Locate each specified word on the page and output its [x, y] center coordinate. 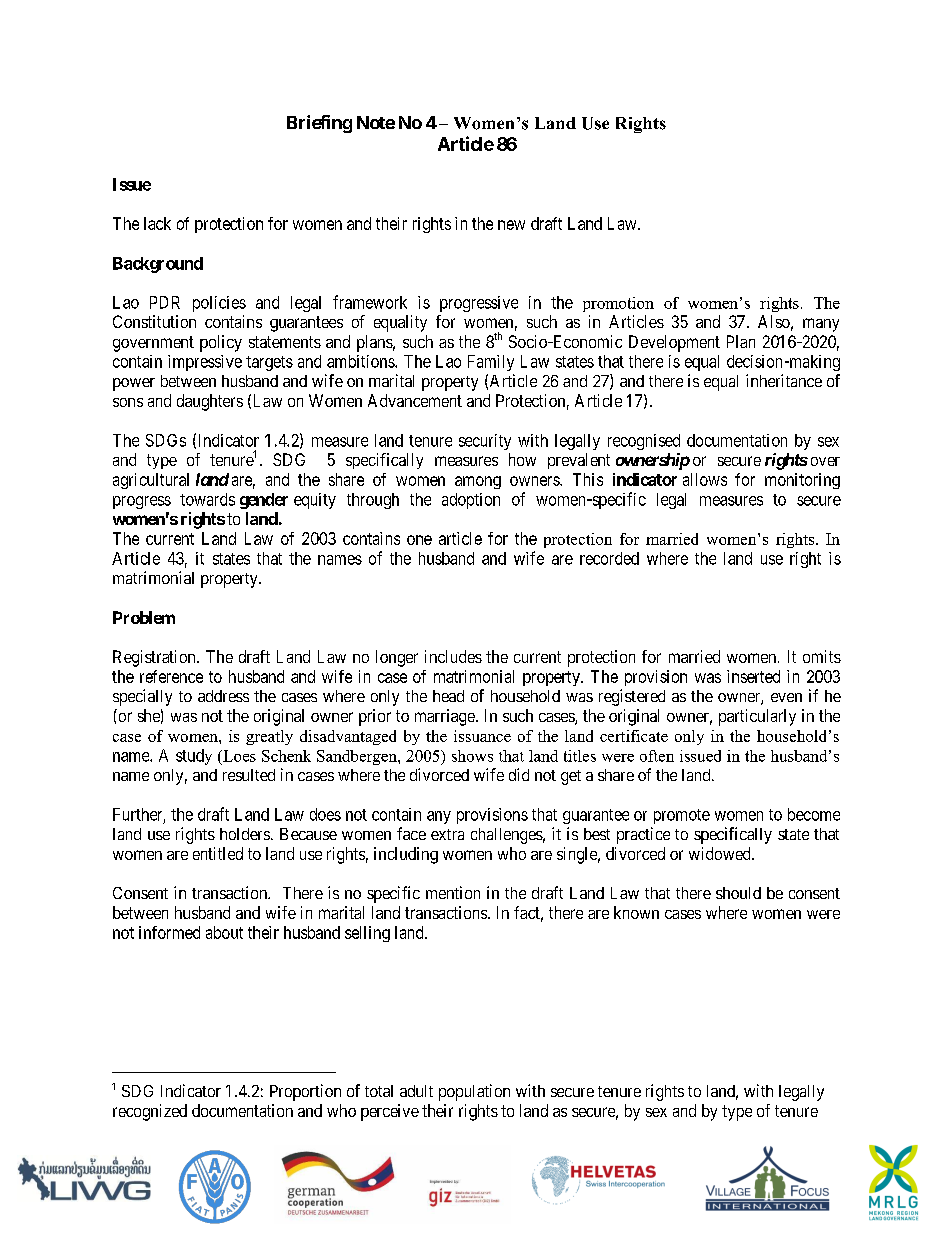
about [224, 932]
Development [674, 343]
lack [157, 223]
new [511, 225]
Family [491, 363]
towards [207, 499]
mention [453, 892]
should [738, 893]
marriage [445, 717]
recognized [150, 1112]
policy [221, 343]
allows [705, 479]
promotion [618, 304]
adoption [471, 501]
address [223, 696]
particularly [757, 717]
